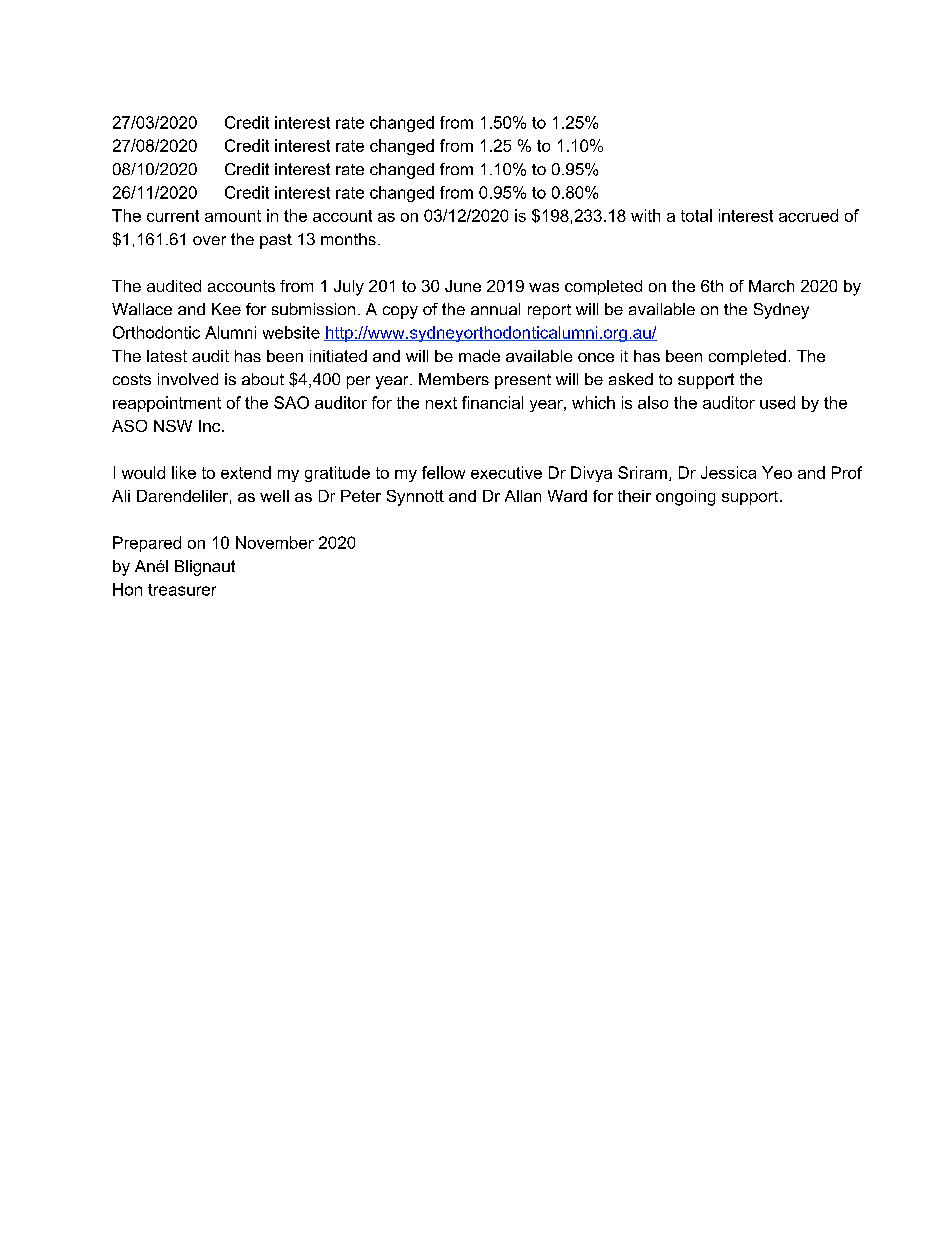 The width and height of the screenshot is (952, 1233). I want to click on months, so click(348, 239).
